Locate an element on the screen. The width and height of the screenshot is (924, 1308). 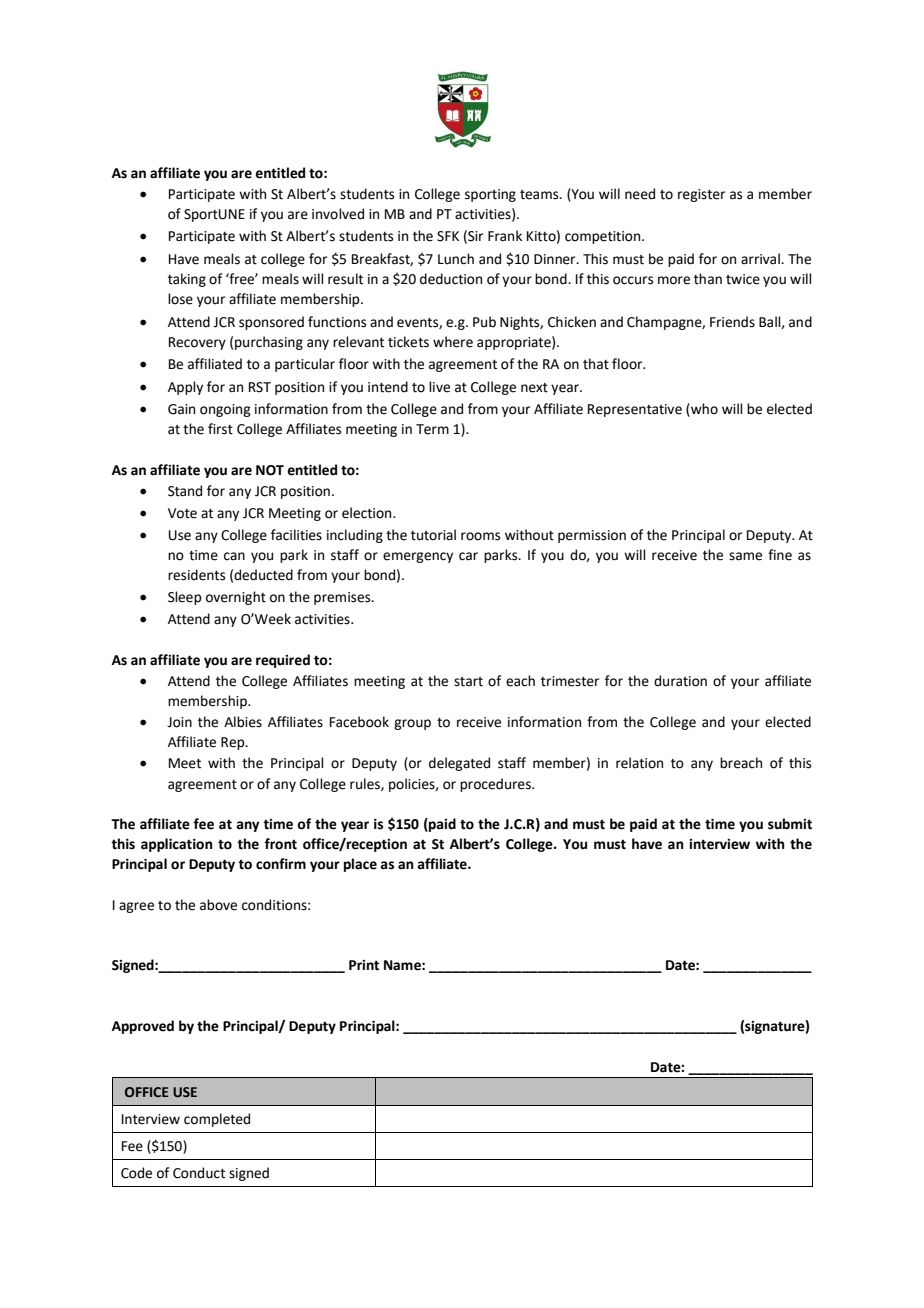
taking is located at coordinates (187, 280).
